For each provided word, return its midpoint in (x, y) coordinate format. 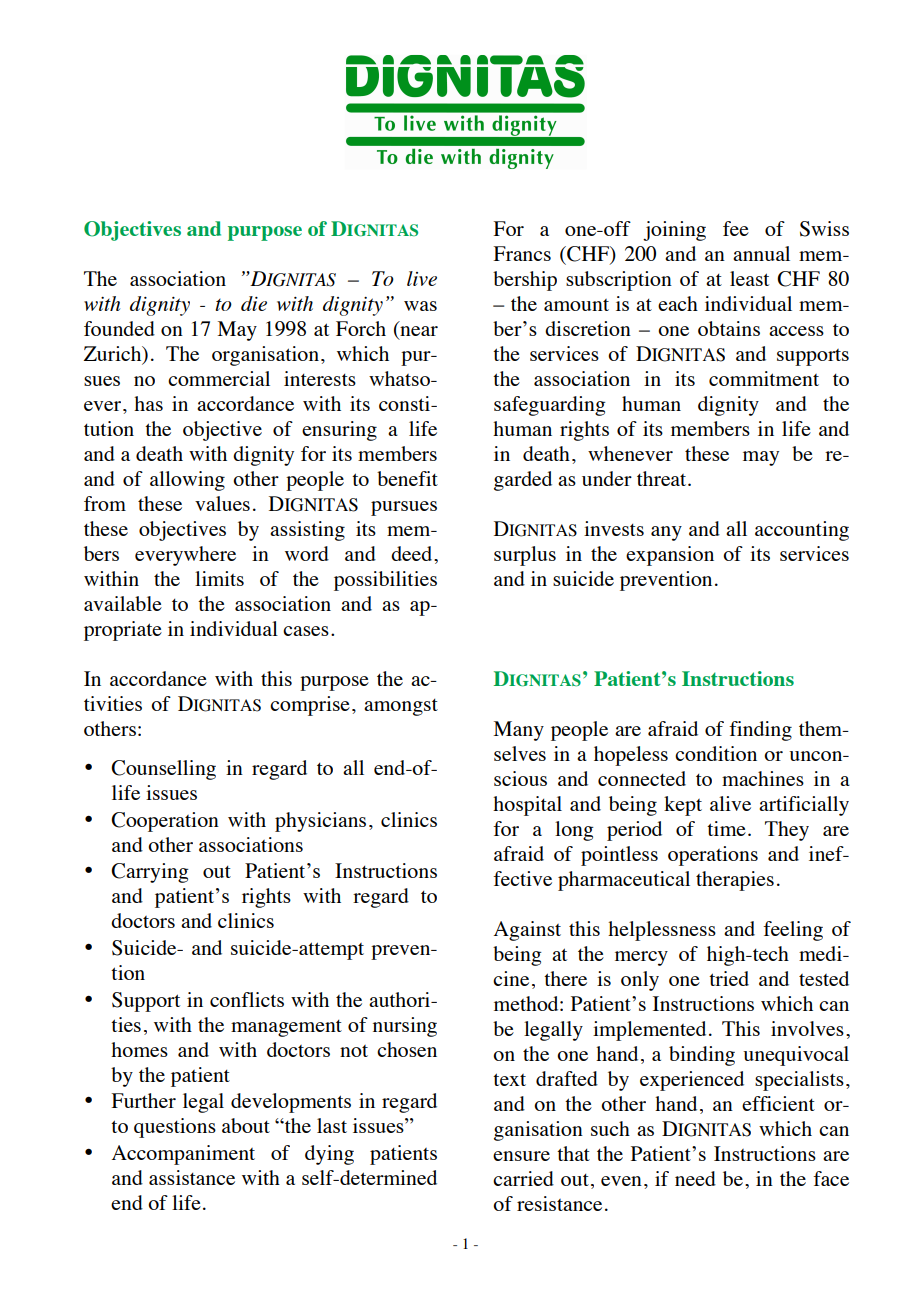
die (254, 303)
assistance (192, 1177)
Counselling (163, 770)
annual (761, 253)
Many (519, 731)
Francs (522, 253)
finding (760, 731)
